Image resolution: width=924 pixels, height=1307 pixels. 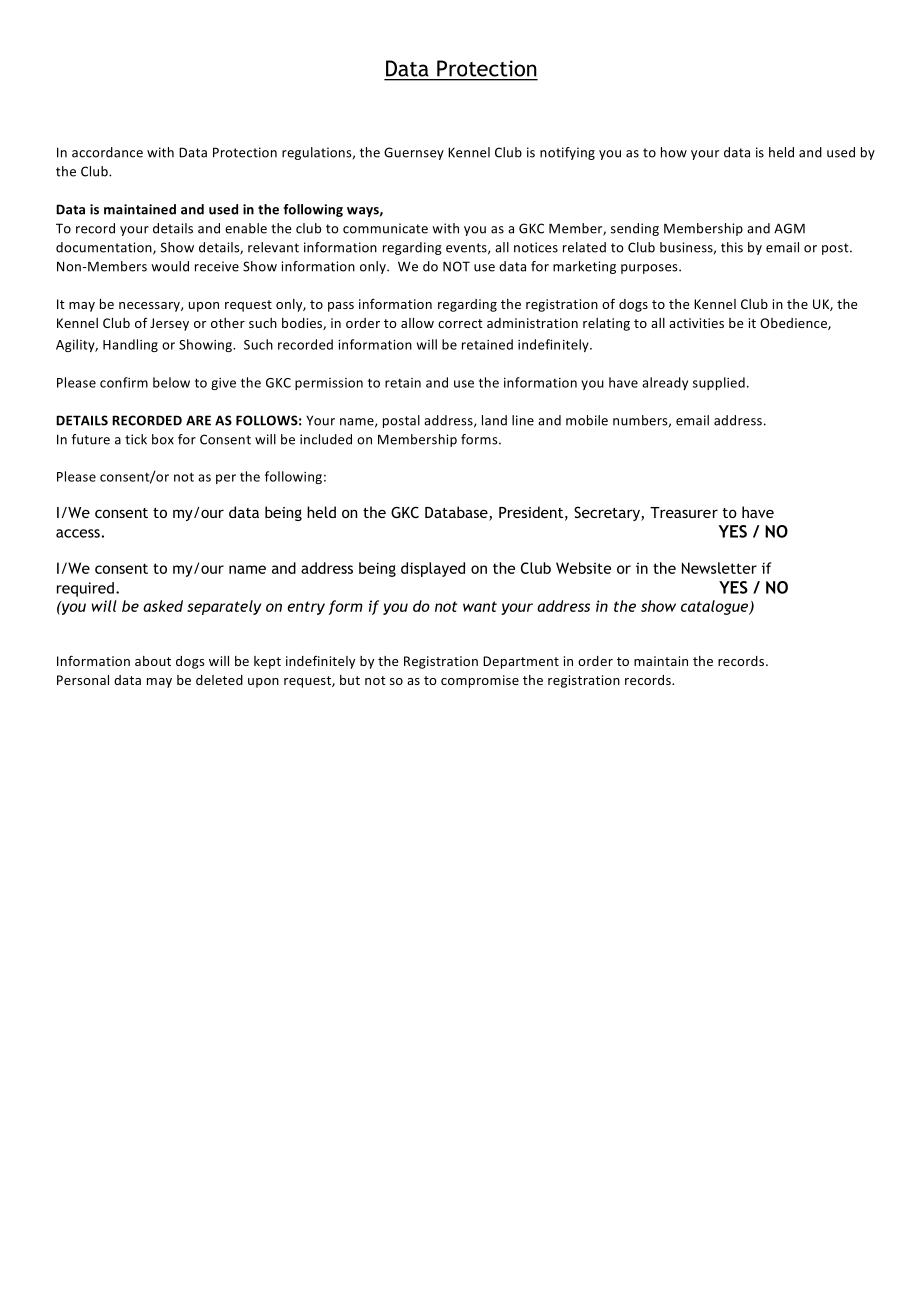 What do you see at coordinates (414, 153) in the screenshot?
I see `Guernsey` at bounding box center [414, 153].
